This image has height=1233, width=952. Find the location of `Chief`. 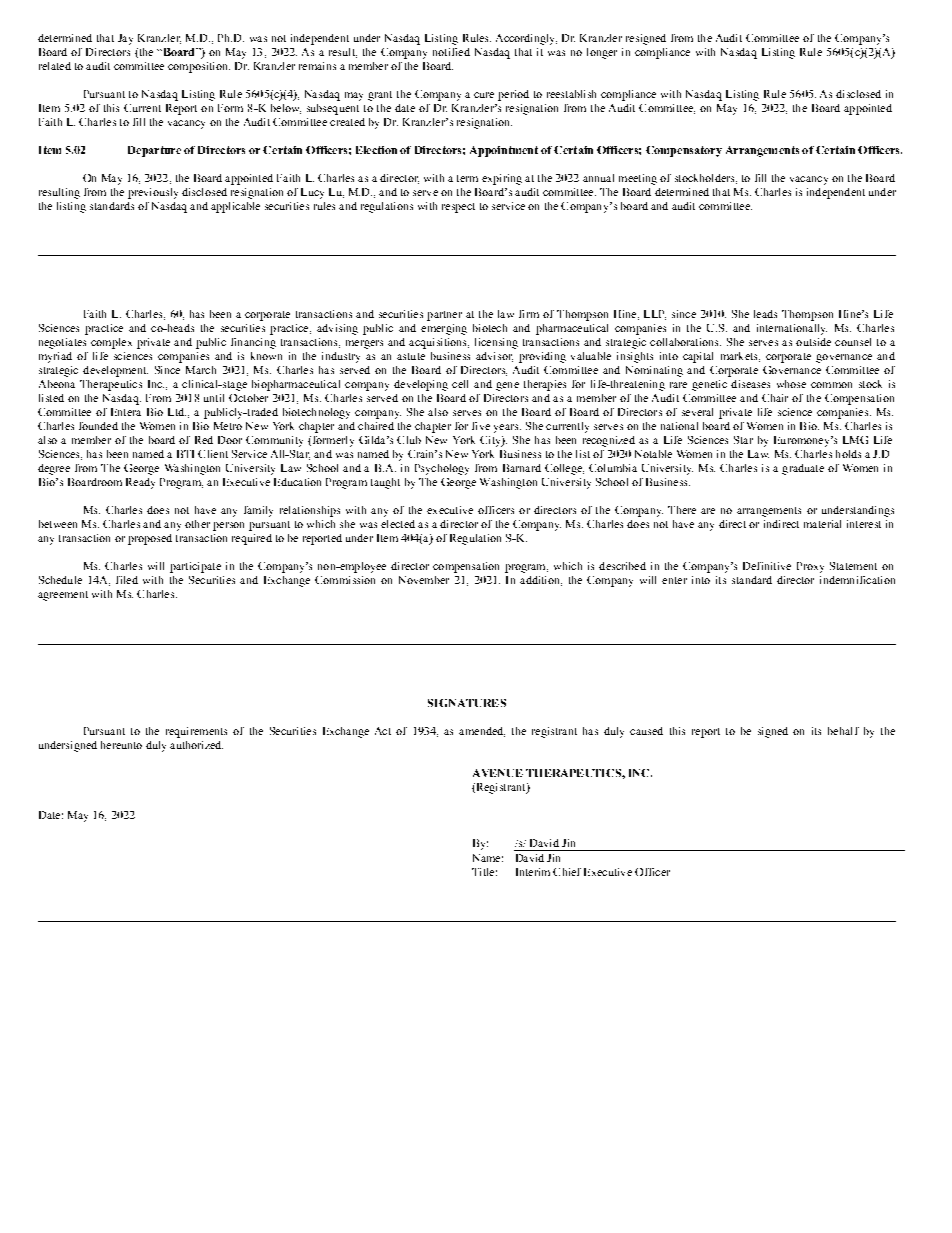

Chief is located at coordinates (567, 872).
